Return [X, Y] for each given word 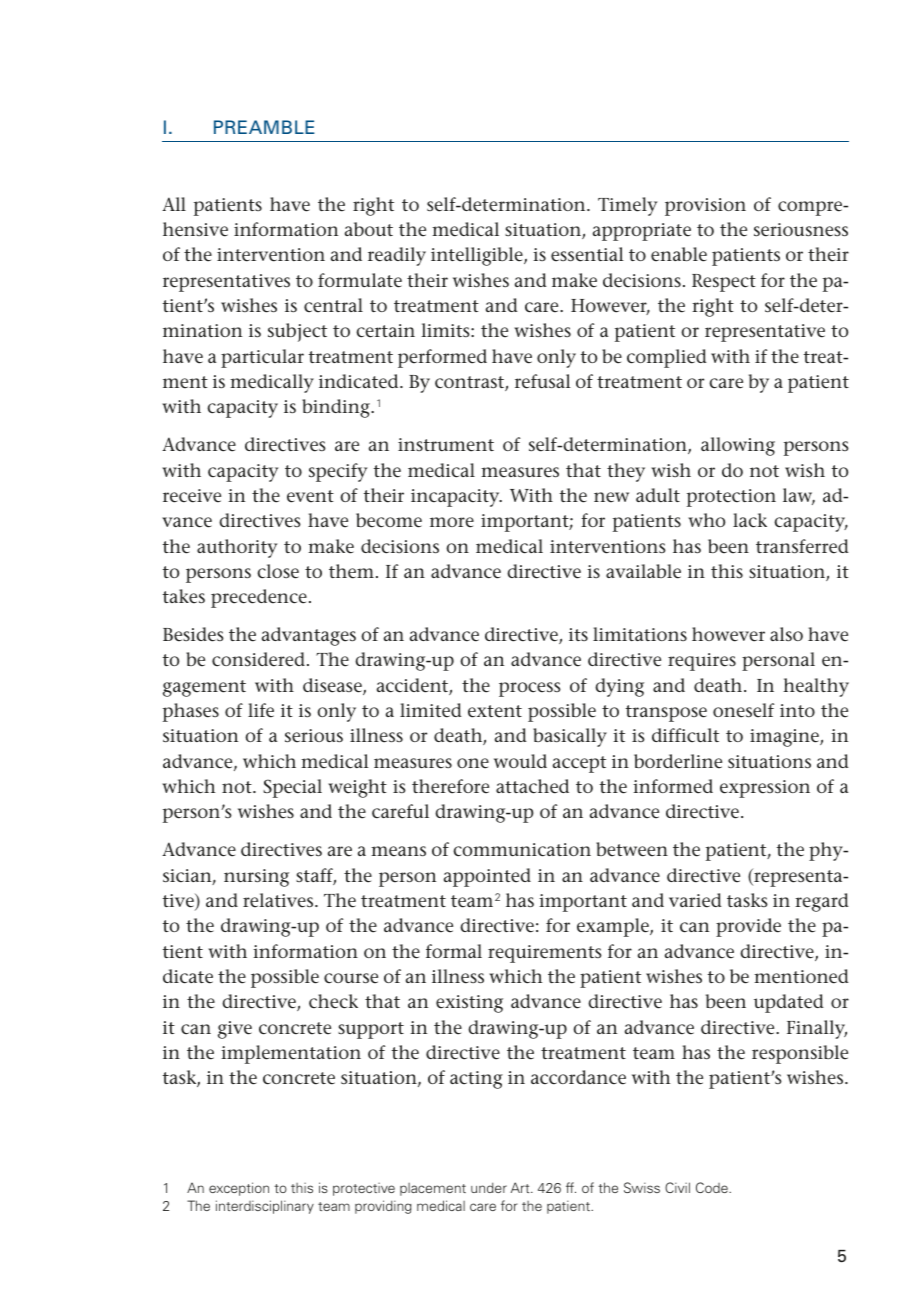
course [351, 978]
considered [258, 659]
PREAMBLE [264, 127]
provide [748, 927]
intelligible [478, 256]
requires [702, 662]
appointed [487, 877]
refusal [543, 381]
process [530, 689]
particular [262, 358]
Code [713, 1187]
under [489, 1187]
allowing [738, 446]
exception [239, 1189]
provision [705, 207]
